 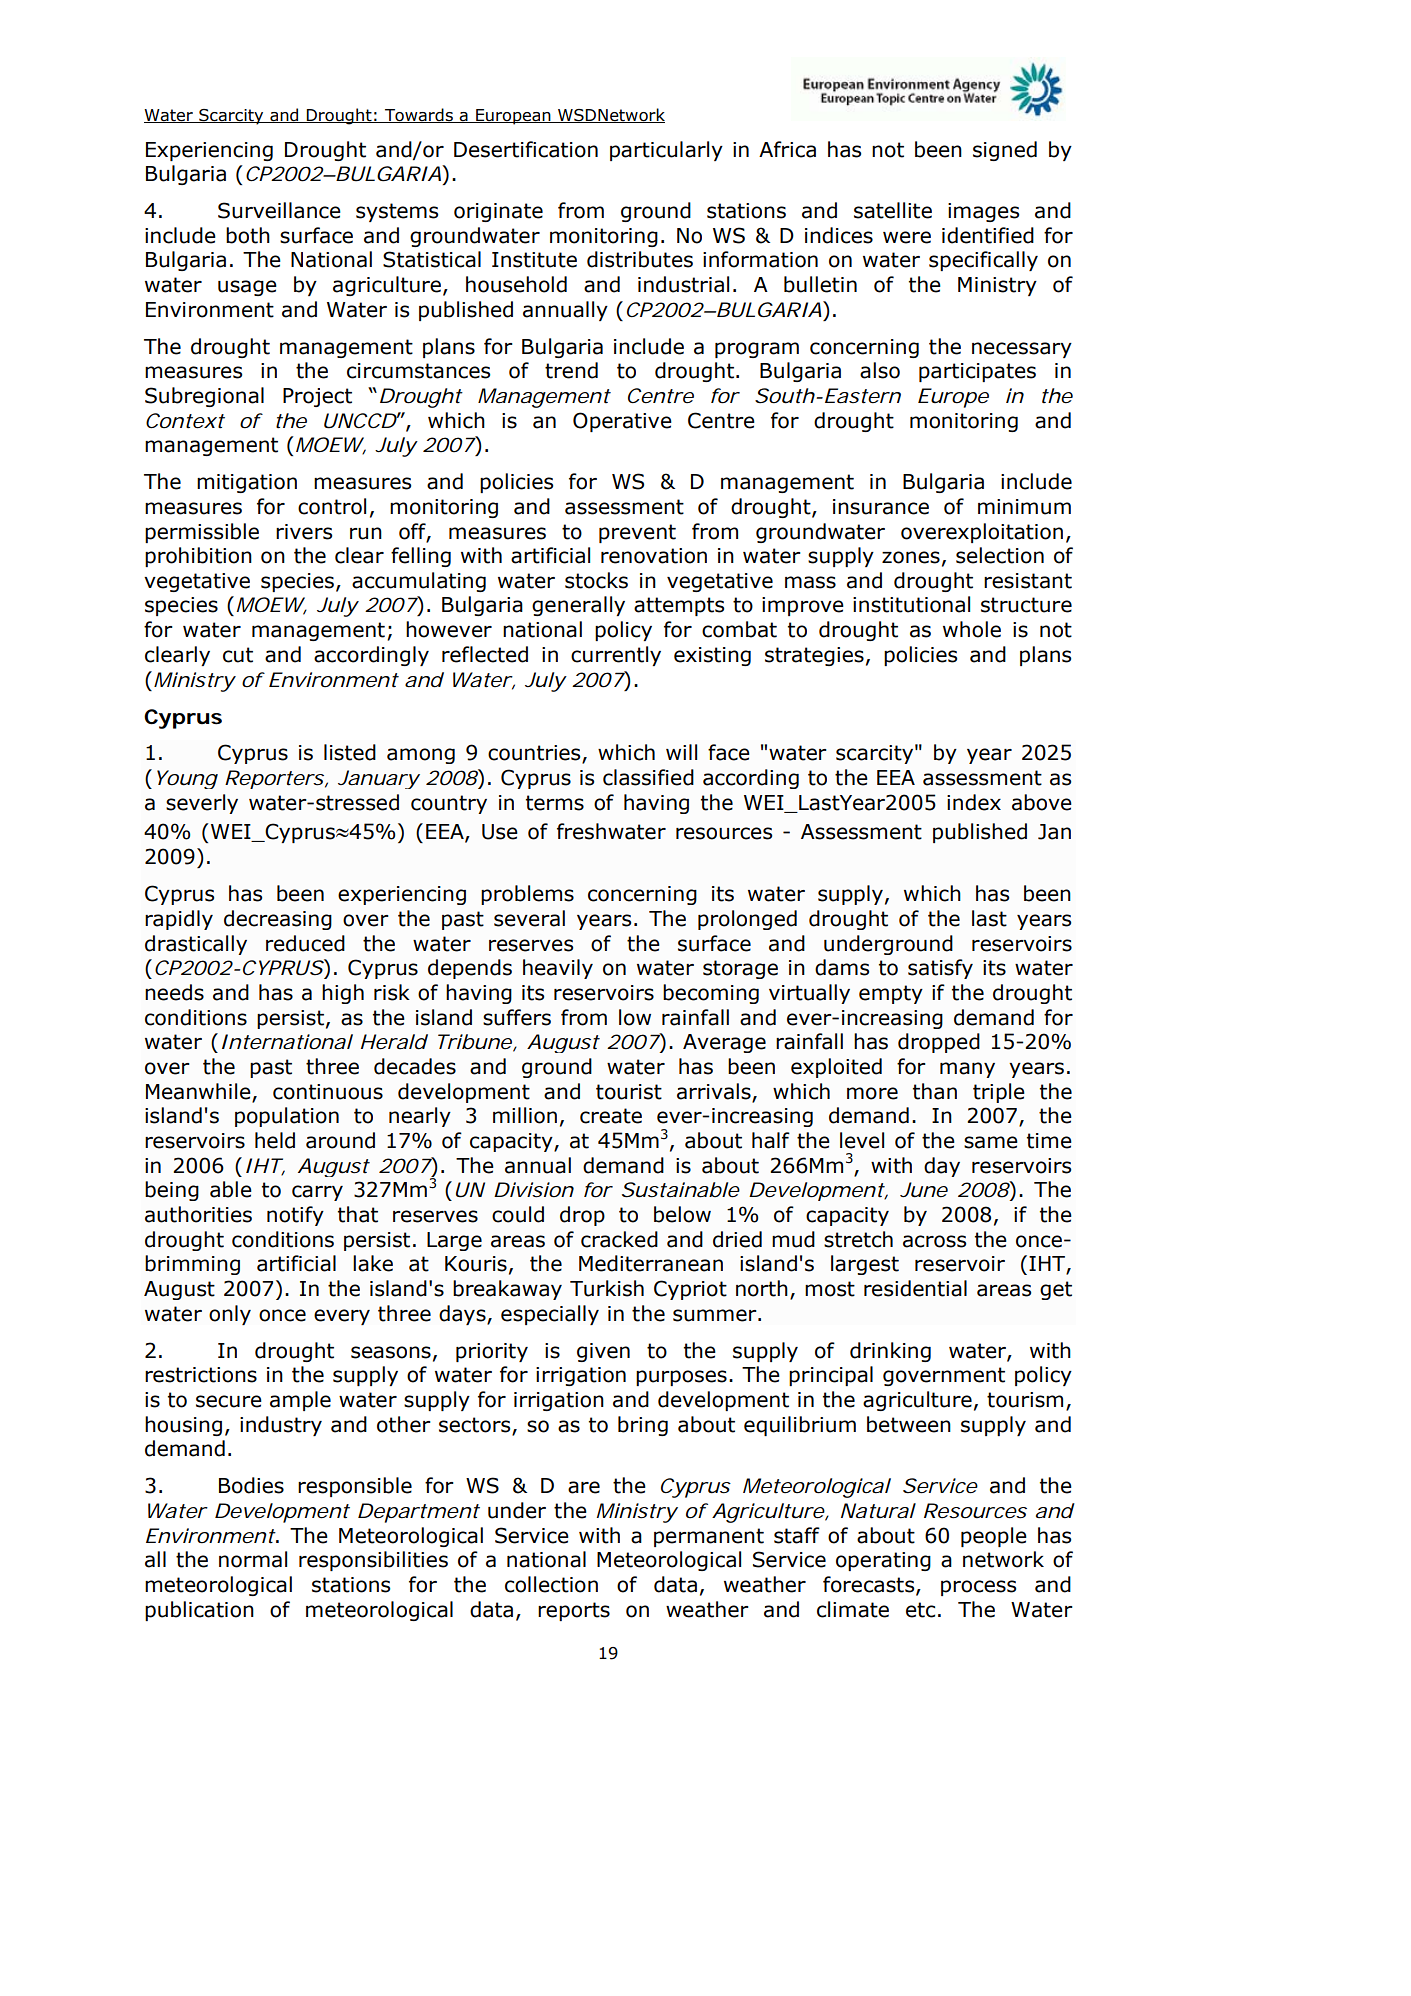 I want to click on cracked, so click(x=619, y=1239).
